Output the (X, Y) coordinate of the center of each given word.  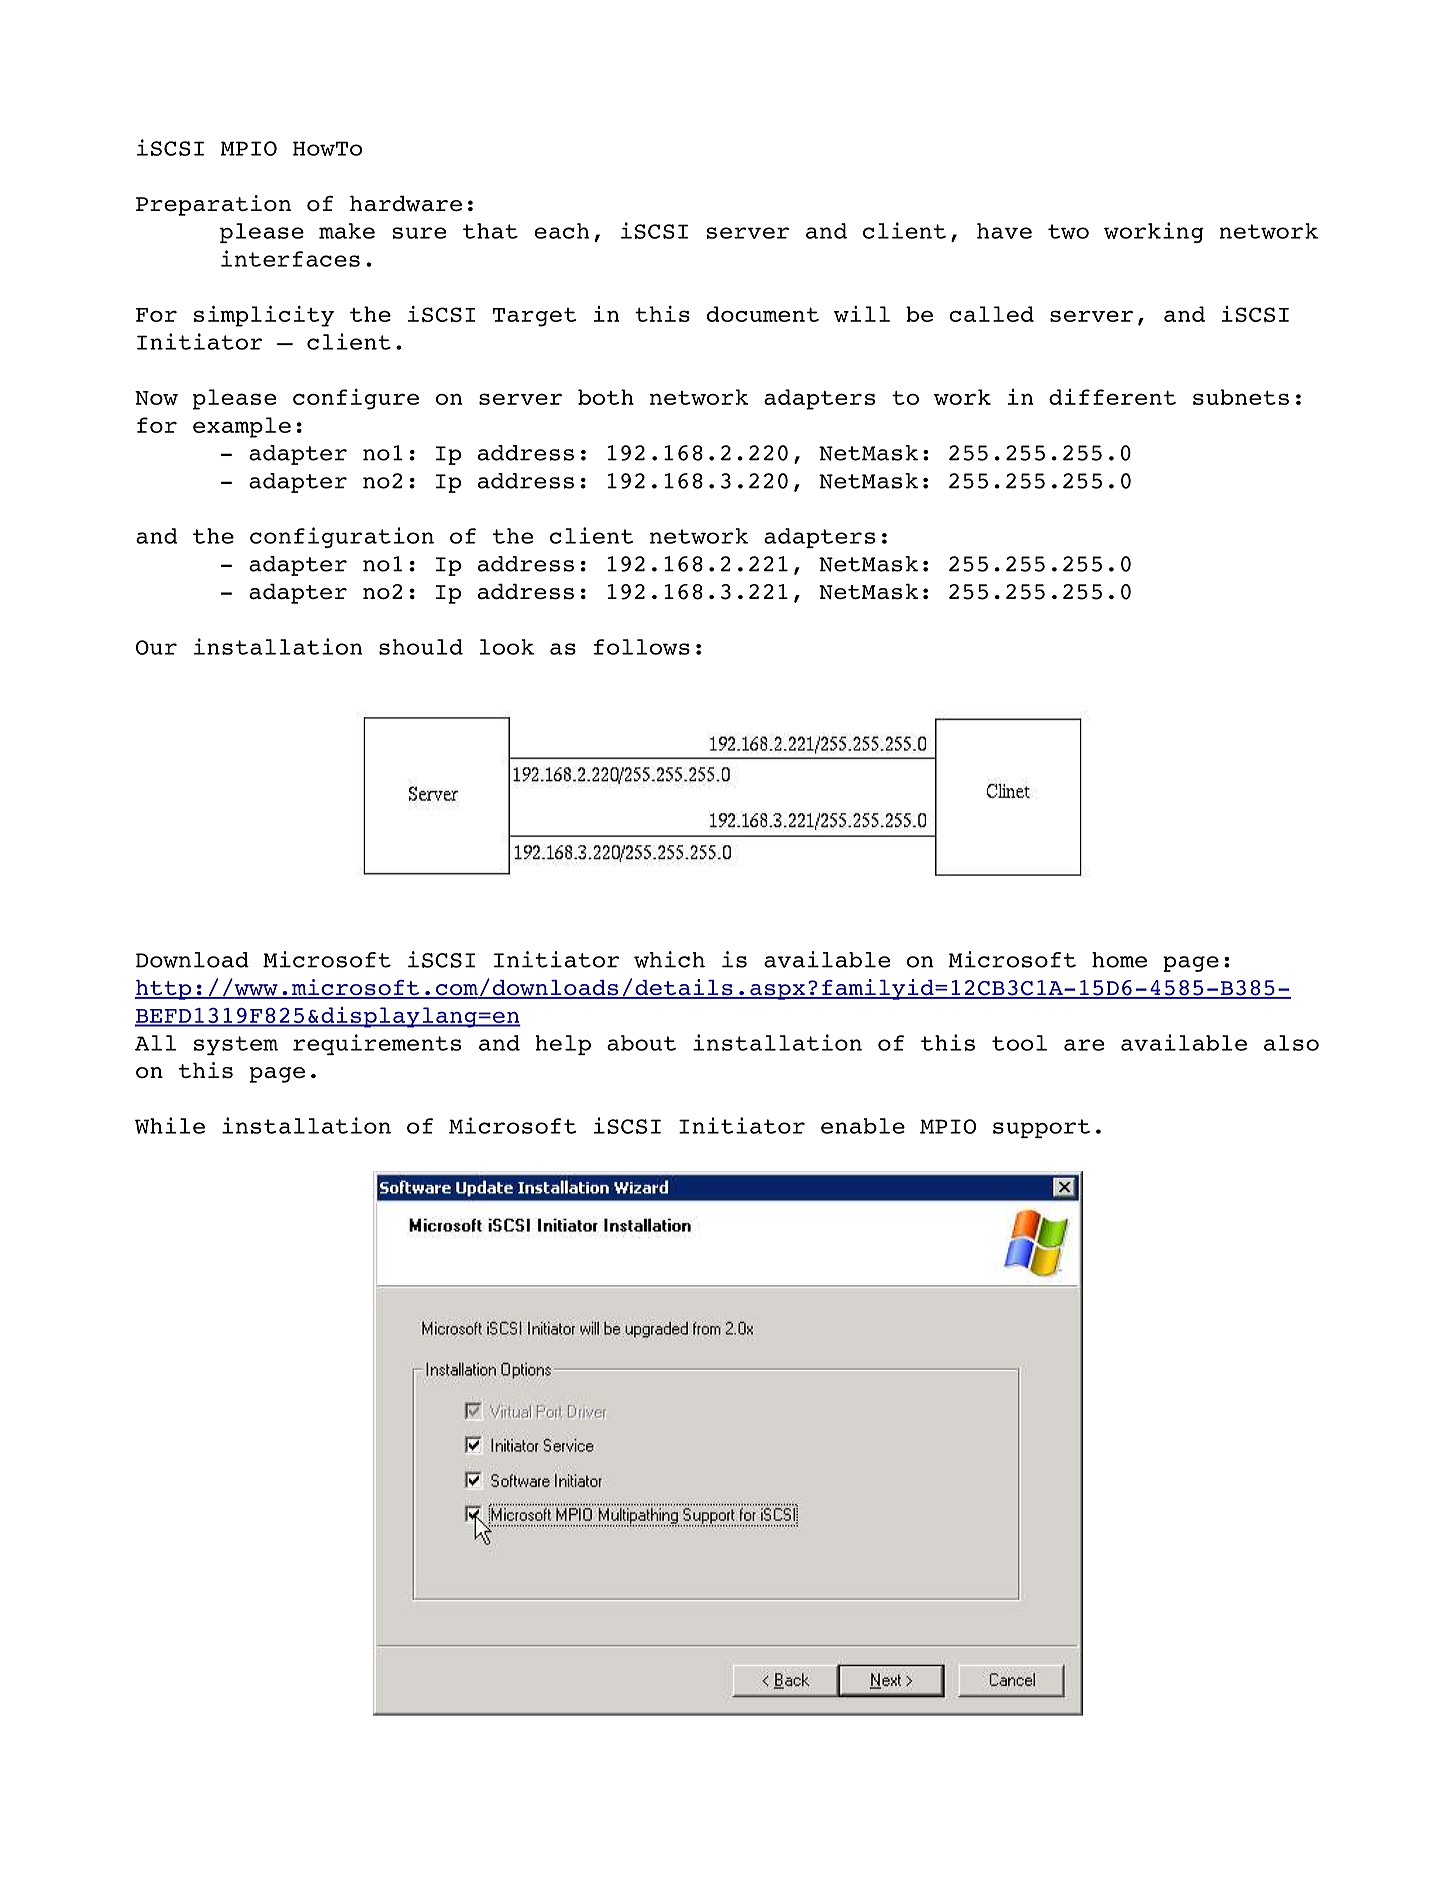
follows (642, 647)
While (170, 1125)
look (506, 647)
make (347, 231)
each (562, 231)
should (421, 647)
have (1004, 231)
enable (863, 1126)
